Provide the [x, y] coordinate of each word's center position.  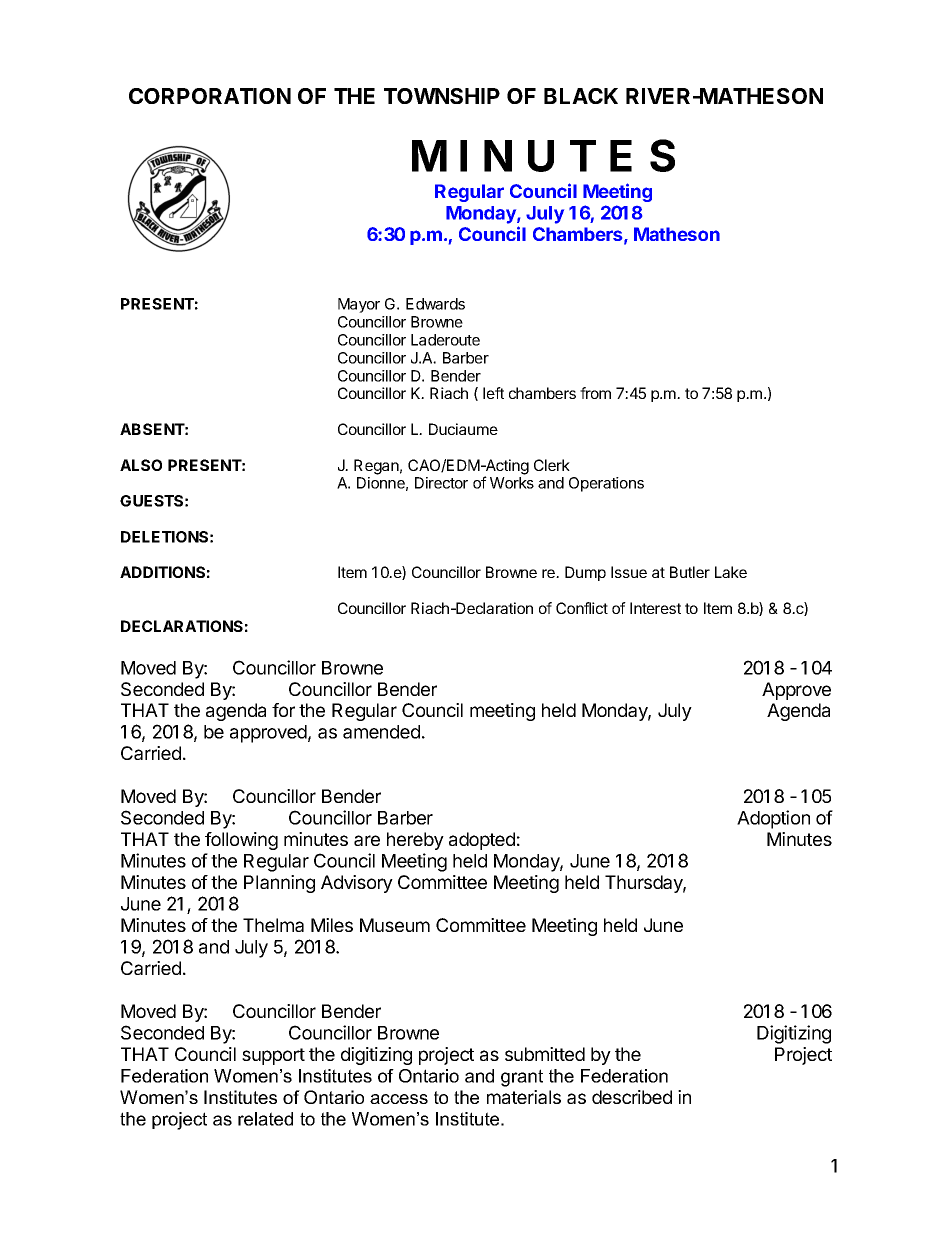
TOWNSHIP [442, 96]
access [399, 1099]
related [265, 1119]
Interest [655, 608]
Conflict [582, 608]
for [283, 710]
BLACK [581, 96]
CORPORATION [210, 96]
